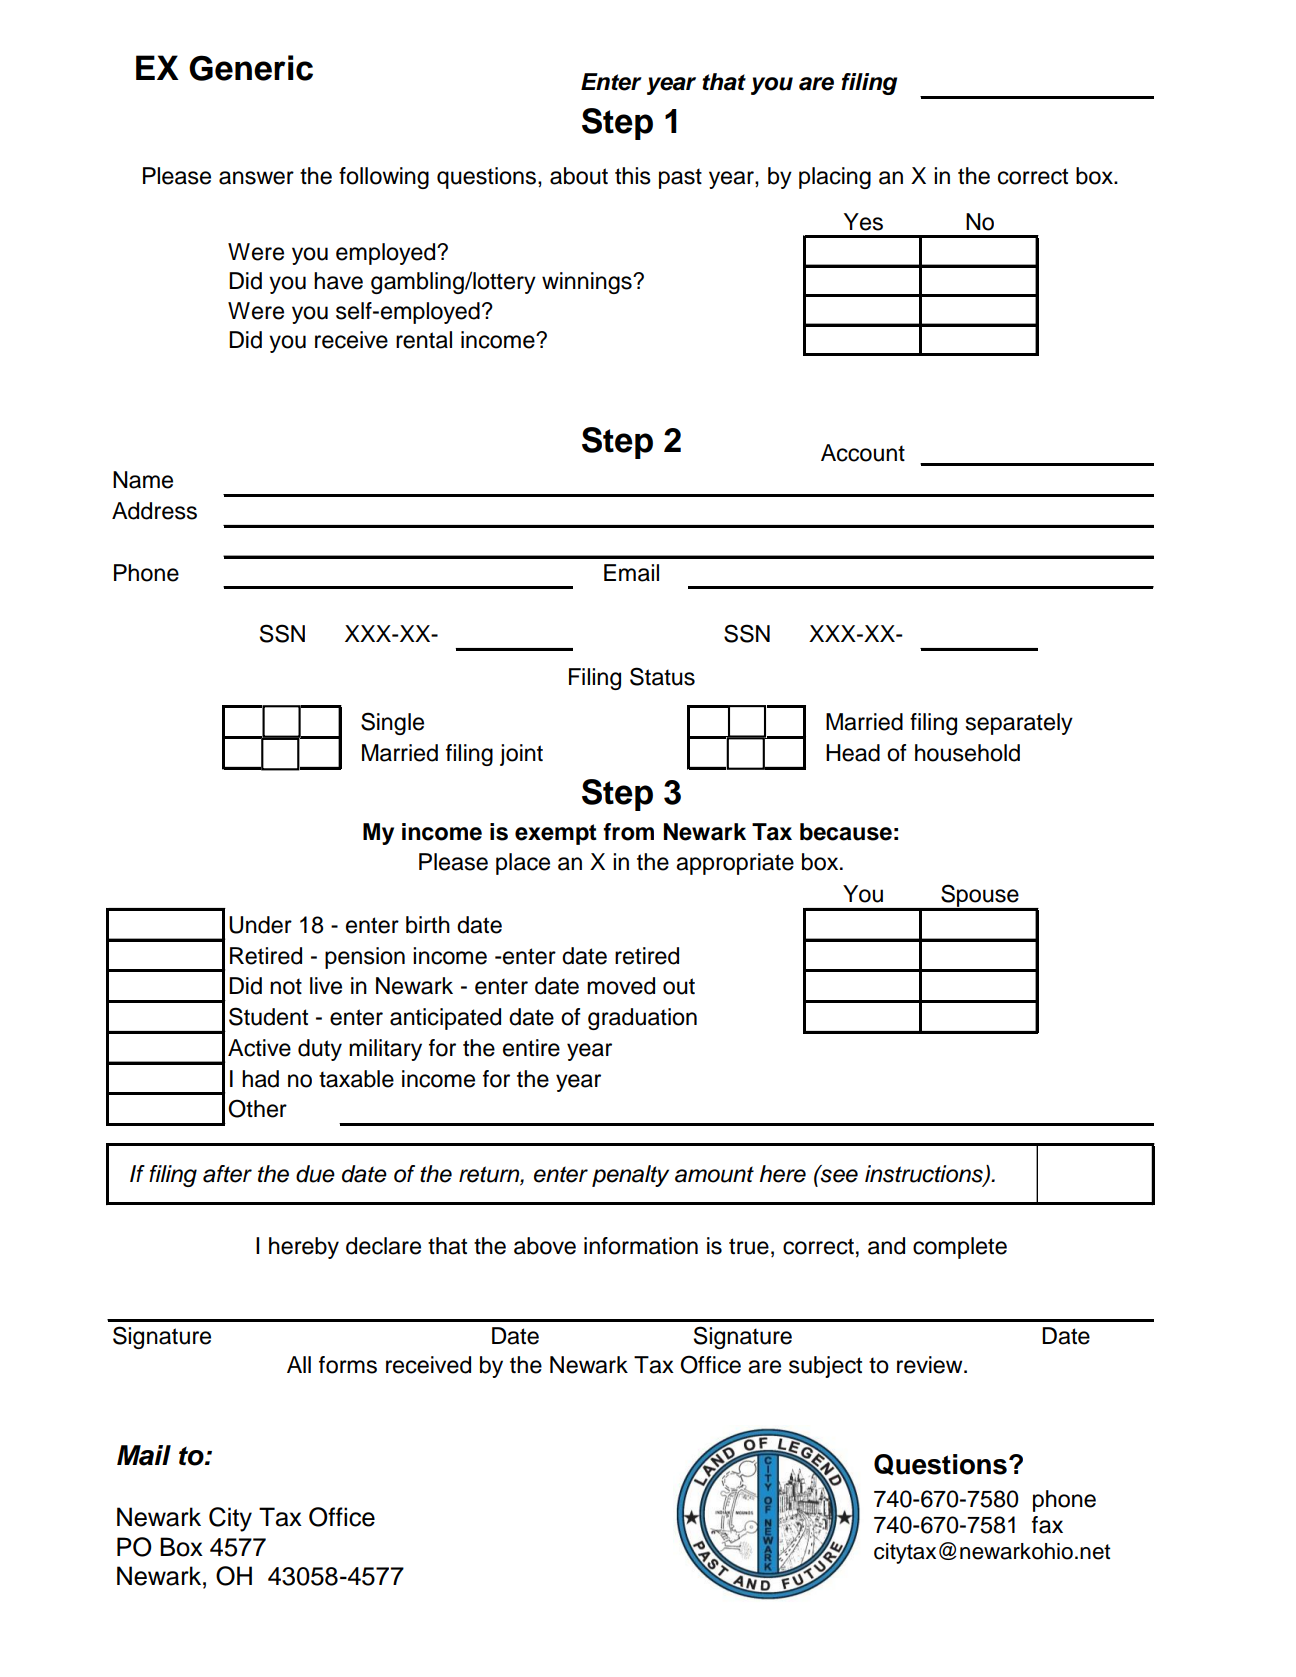 The image size is (1296, 1677). Describe the element at coordinates (863, 453) in the screenshot. I see `Account` at that location.
